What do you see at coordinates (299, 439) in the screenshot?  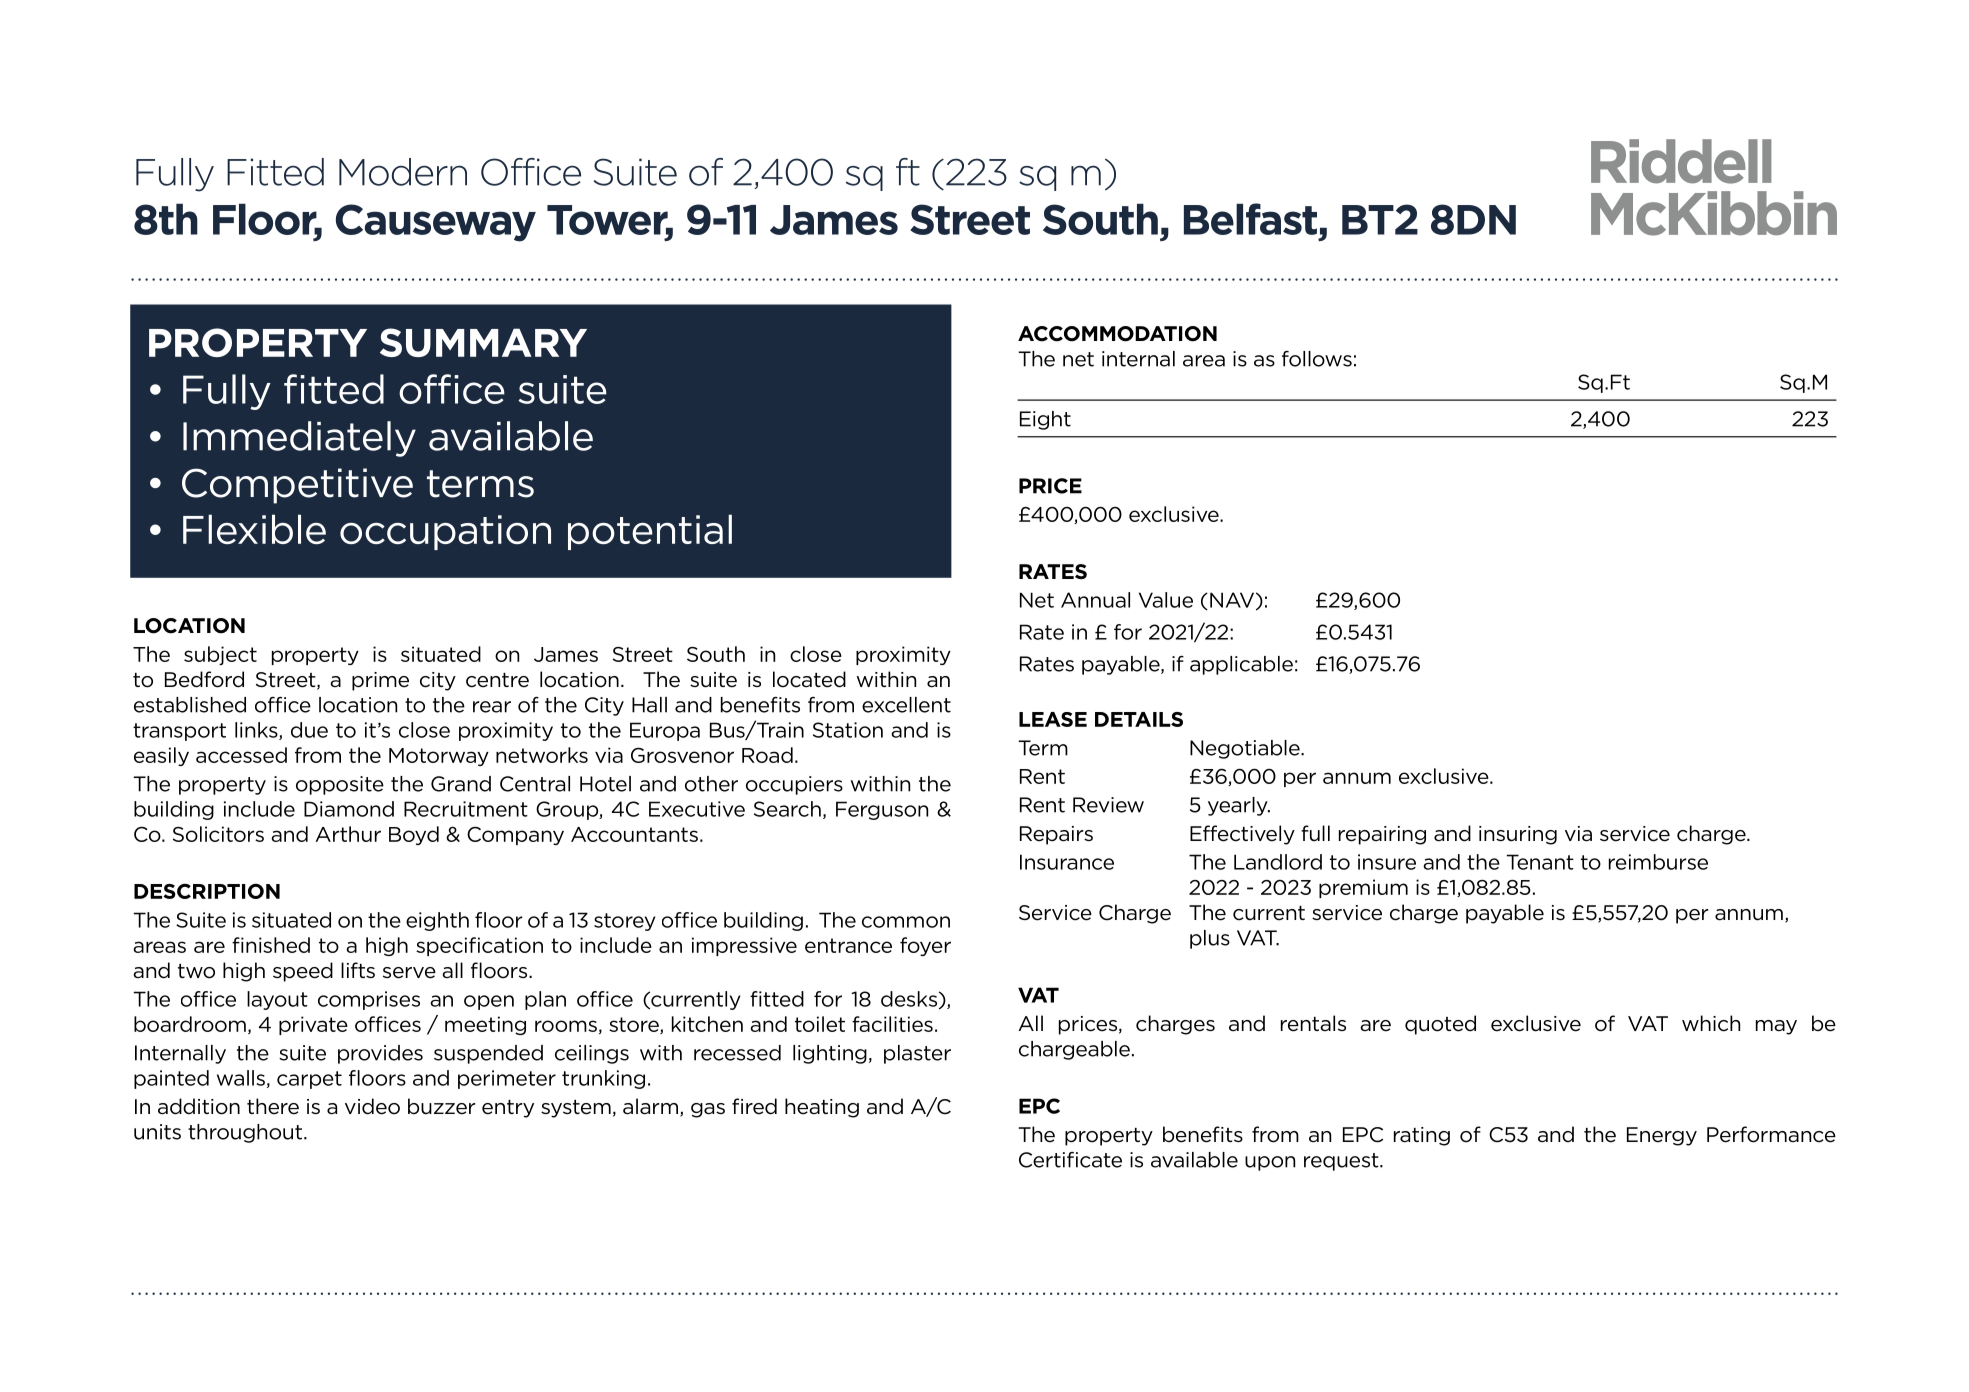 I see `Immediately` at bounding box center [299, 439].
